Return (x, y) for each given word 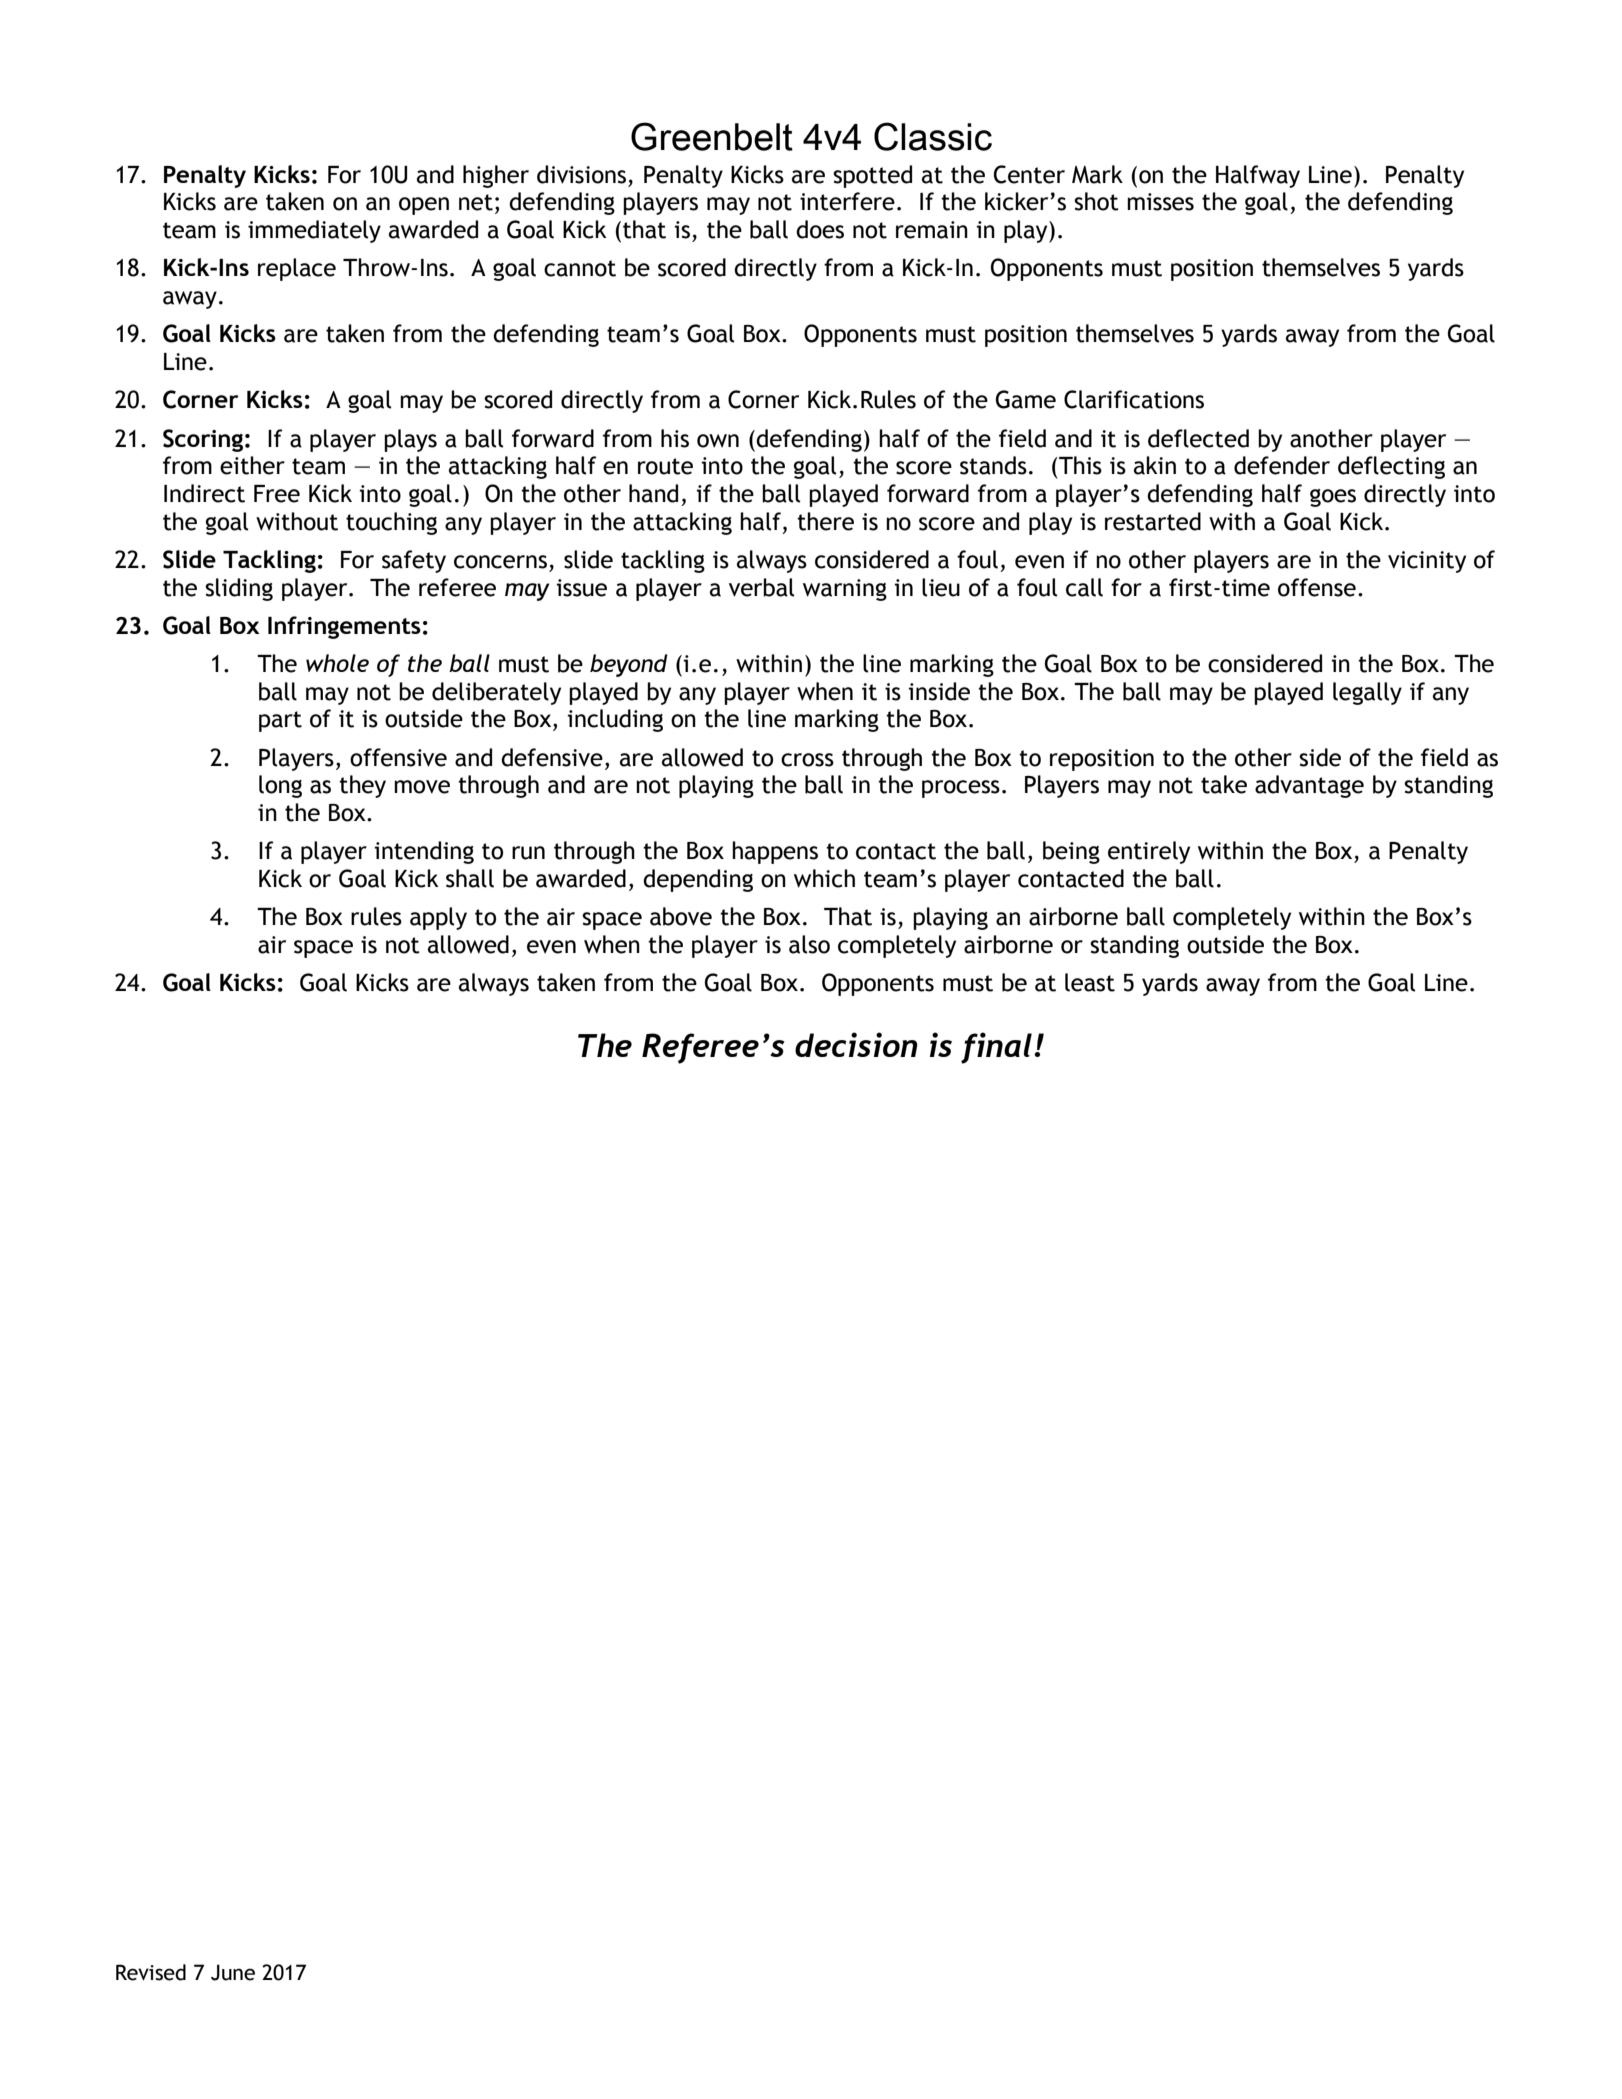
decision (856, 1044)
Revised (151, 1972)
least (1090, 982)
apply (438, 918)
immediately (314, 231)
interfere (847, 201)
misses (1160, 202)
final (996, 1048)
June (233, 1972)
